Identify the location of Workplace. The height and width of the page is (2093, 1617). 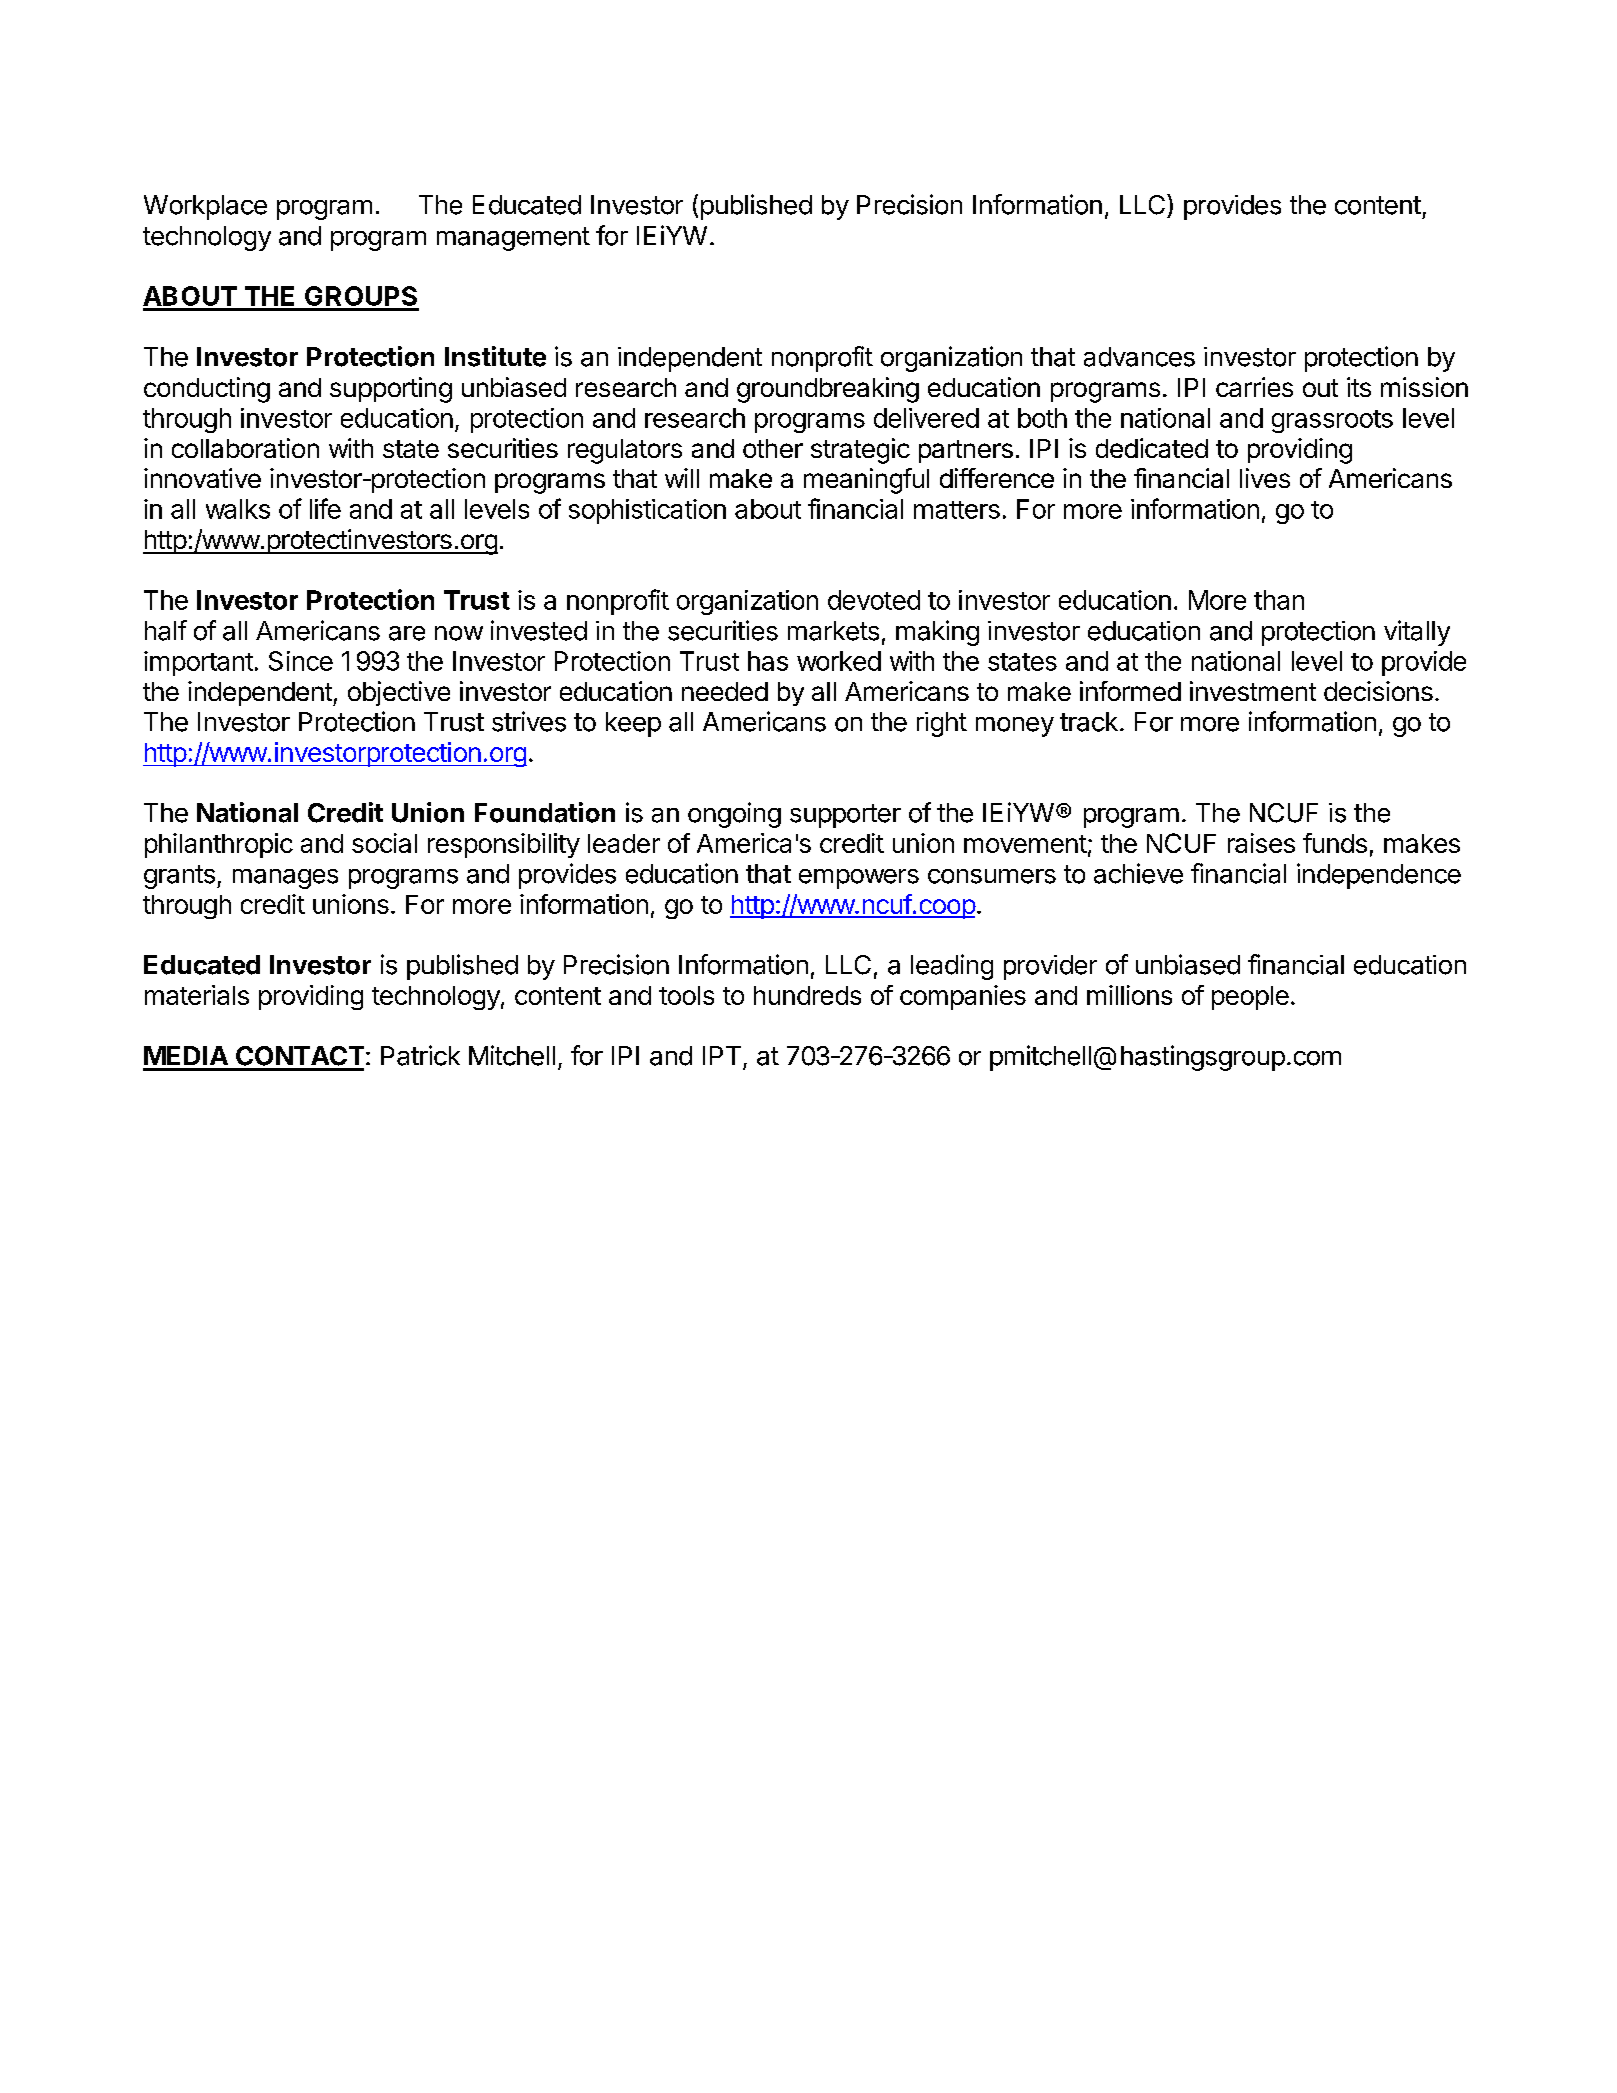
(205, 207).
